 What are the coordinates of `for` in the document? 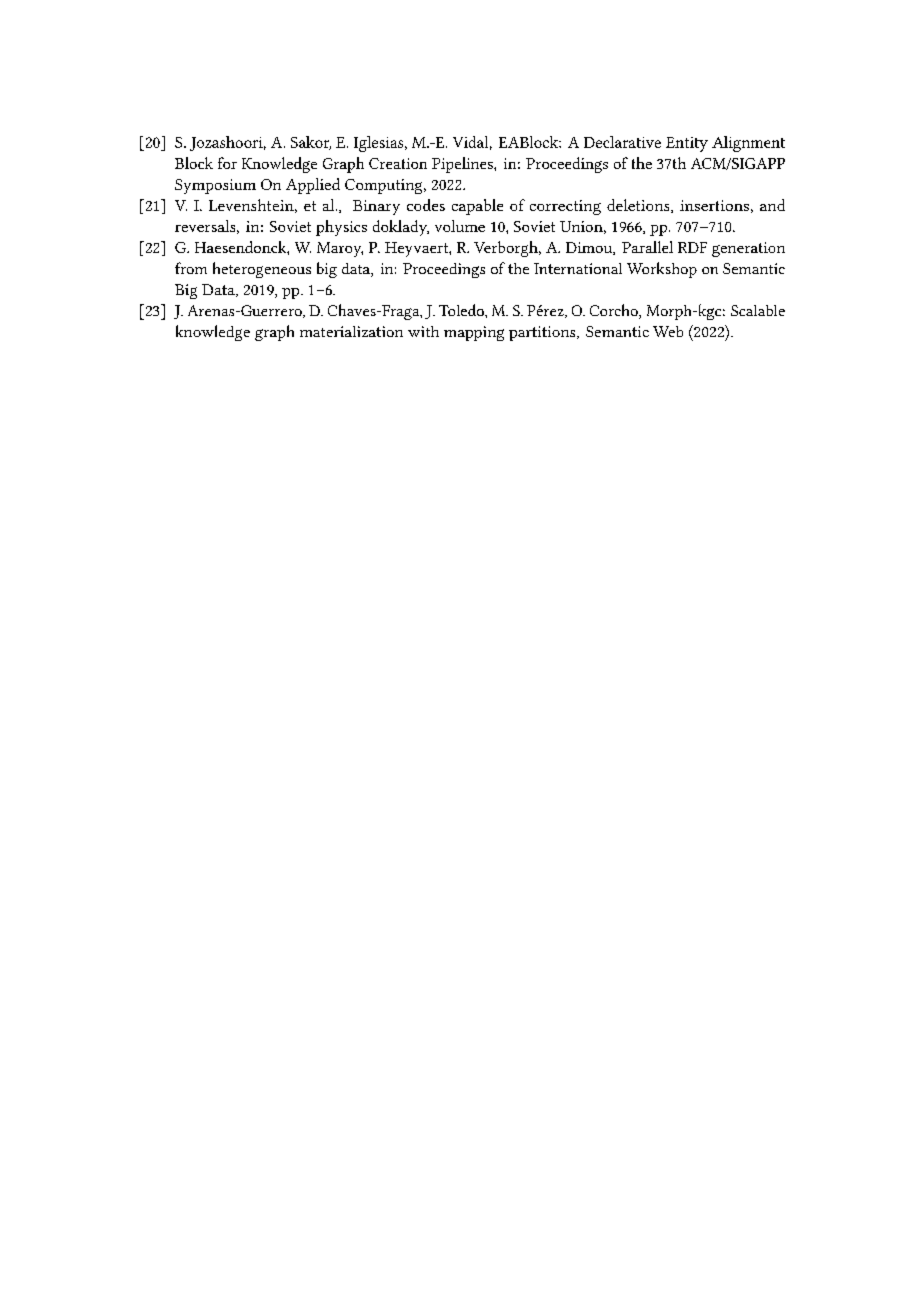 It's located at (227, 163).
